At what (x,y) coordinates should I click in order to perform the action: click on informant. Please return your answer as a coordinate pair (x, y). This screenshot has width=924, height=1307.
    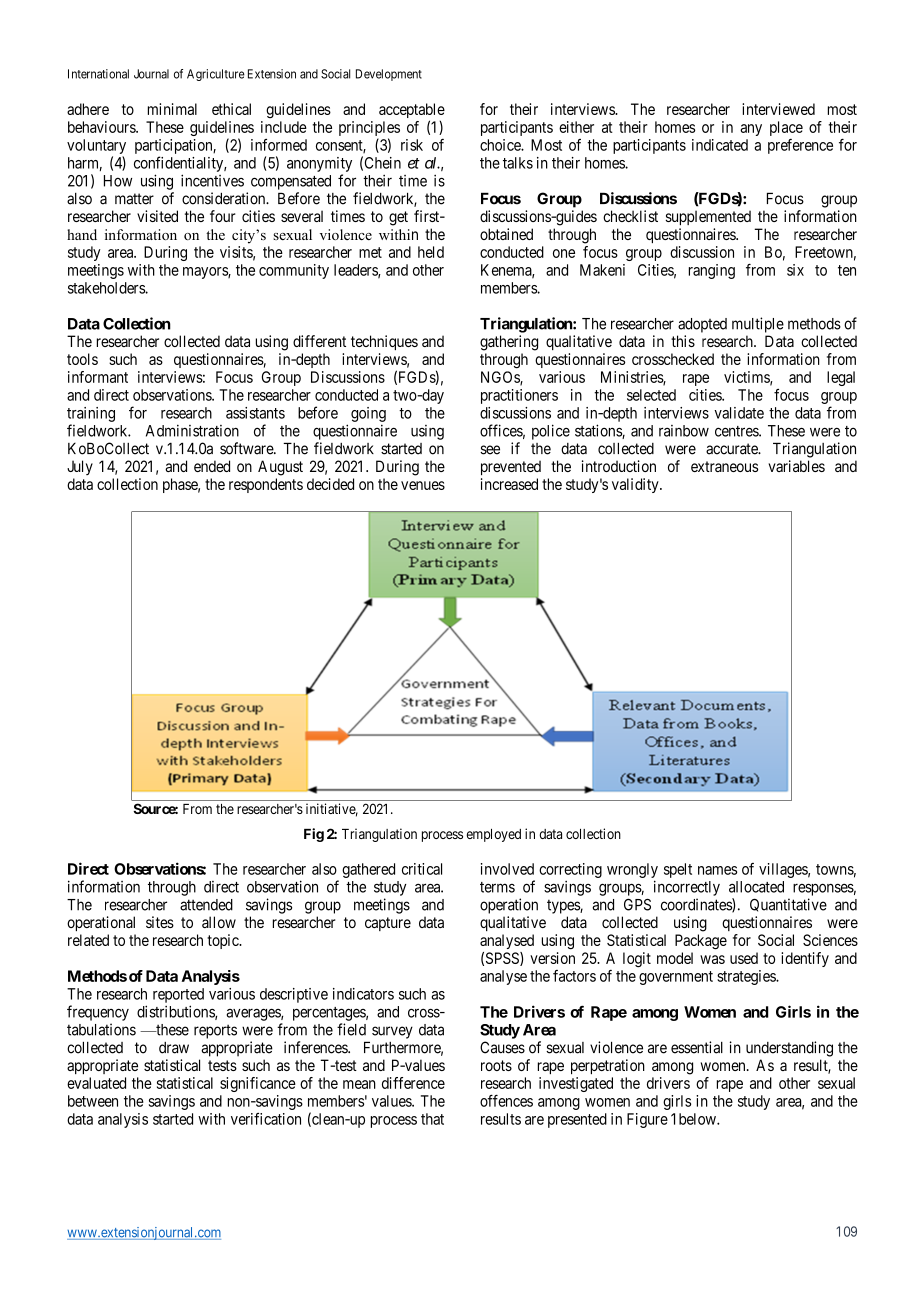
    Looking at the image, I should click on (98, 377).
